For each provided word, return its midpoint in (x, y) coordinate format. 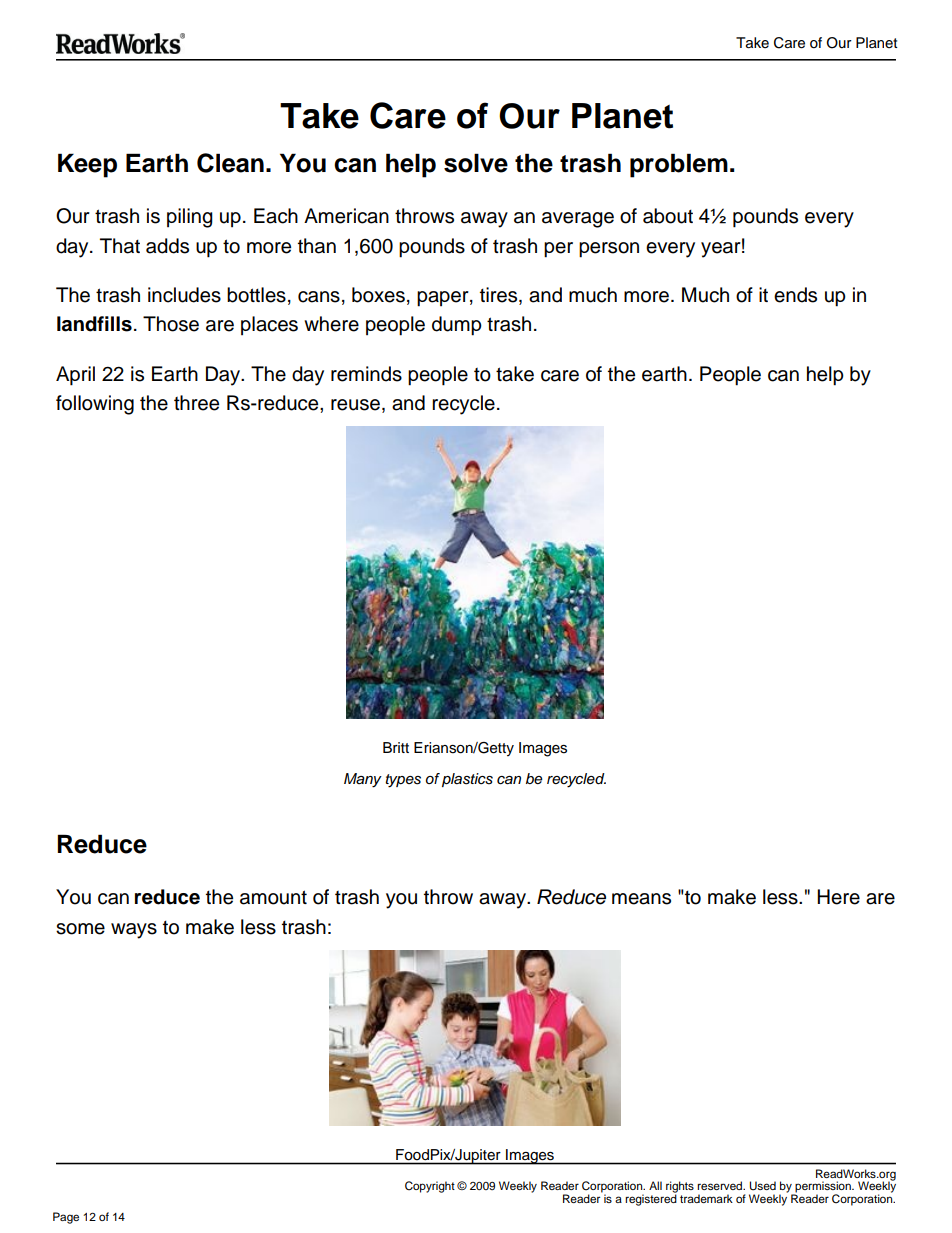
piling (190, 218)
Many (363, 780)
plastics (467, 780)
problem (679, 165)
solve (476, 163)
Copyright (430, 1187)
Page (66, 1218)
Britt (396, 747)
